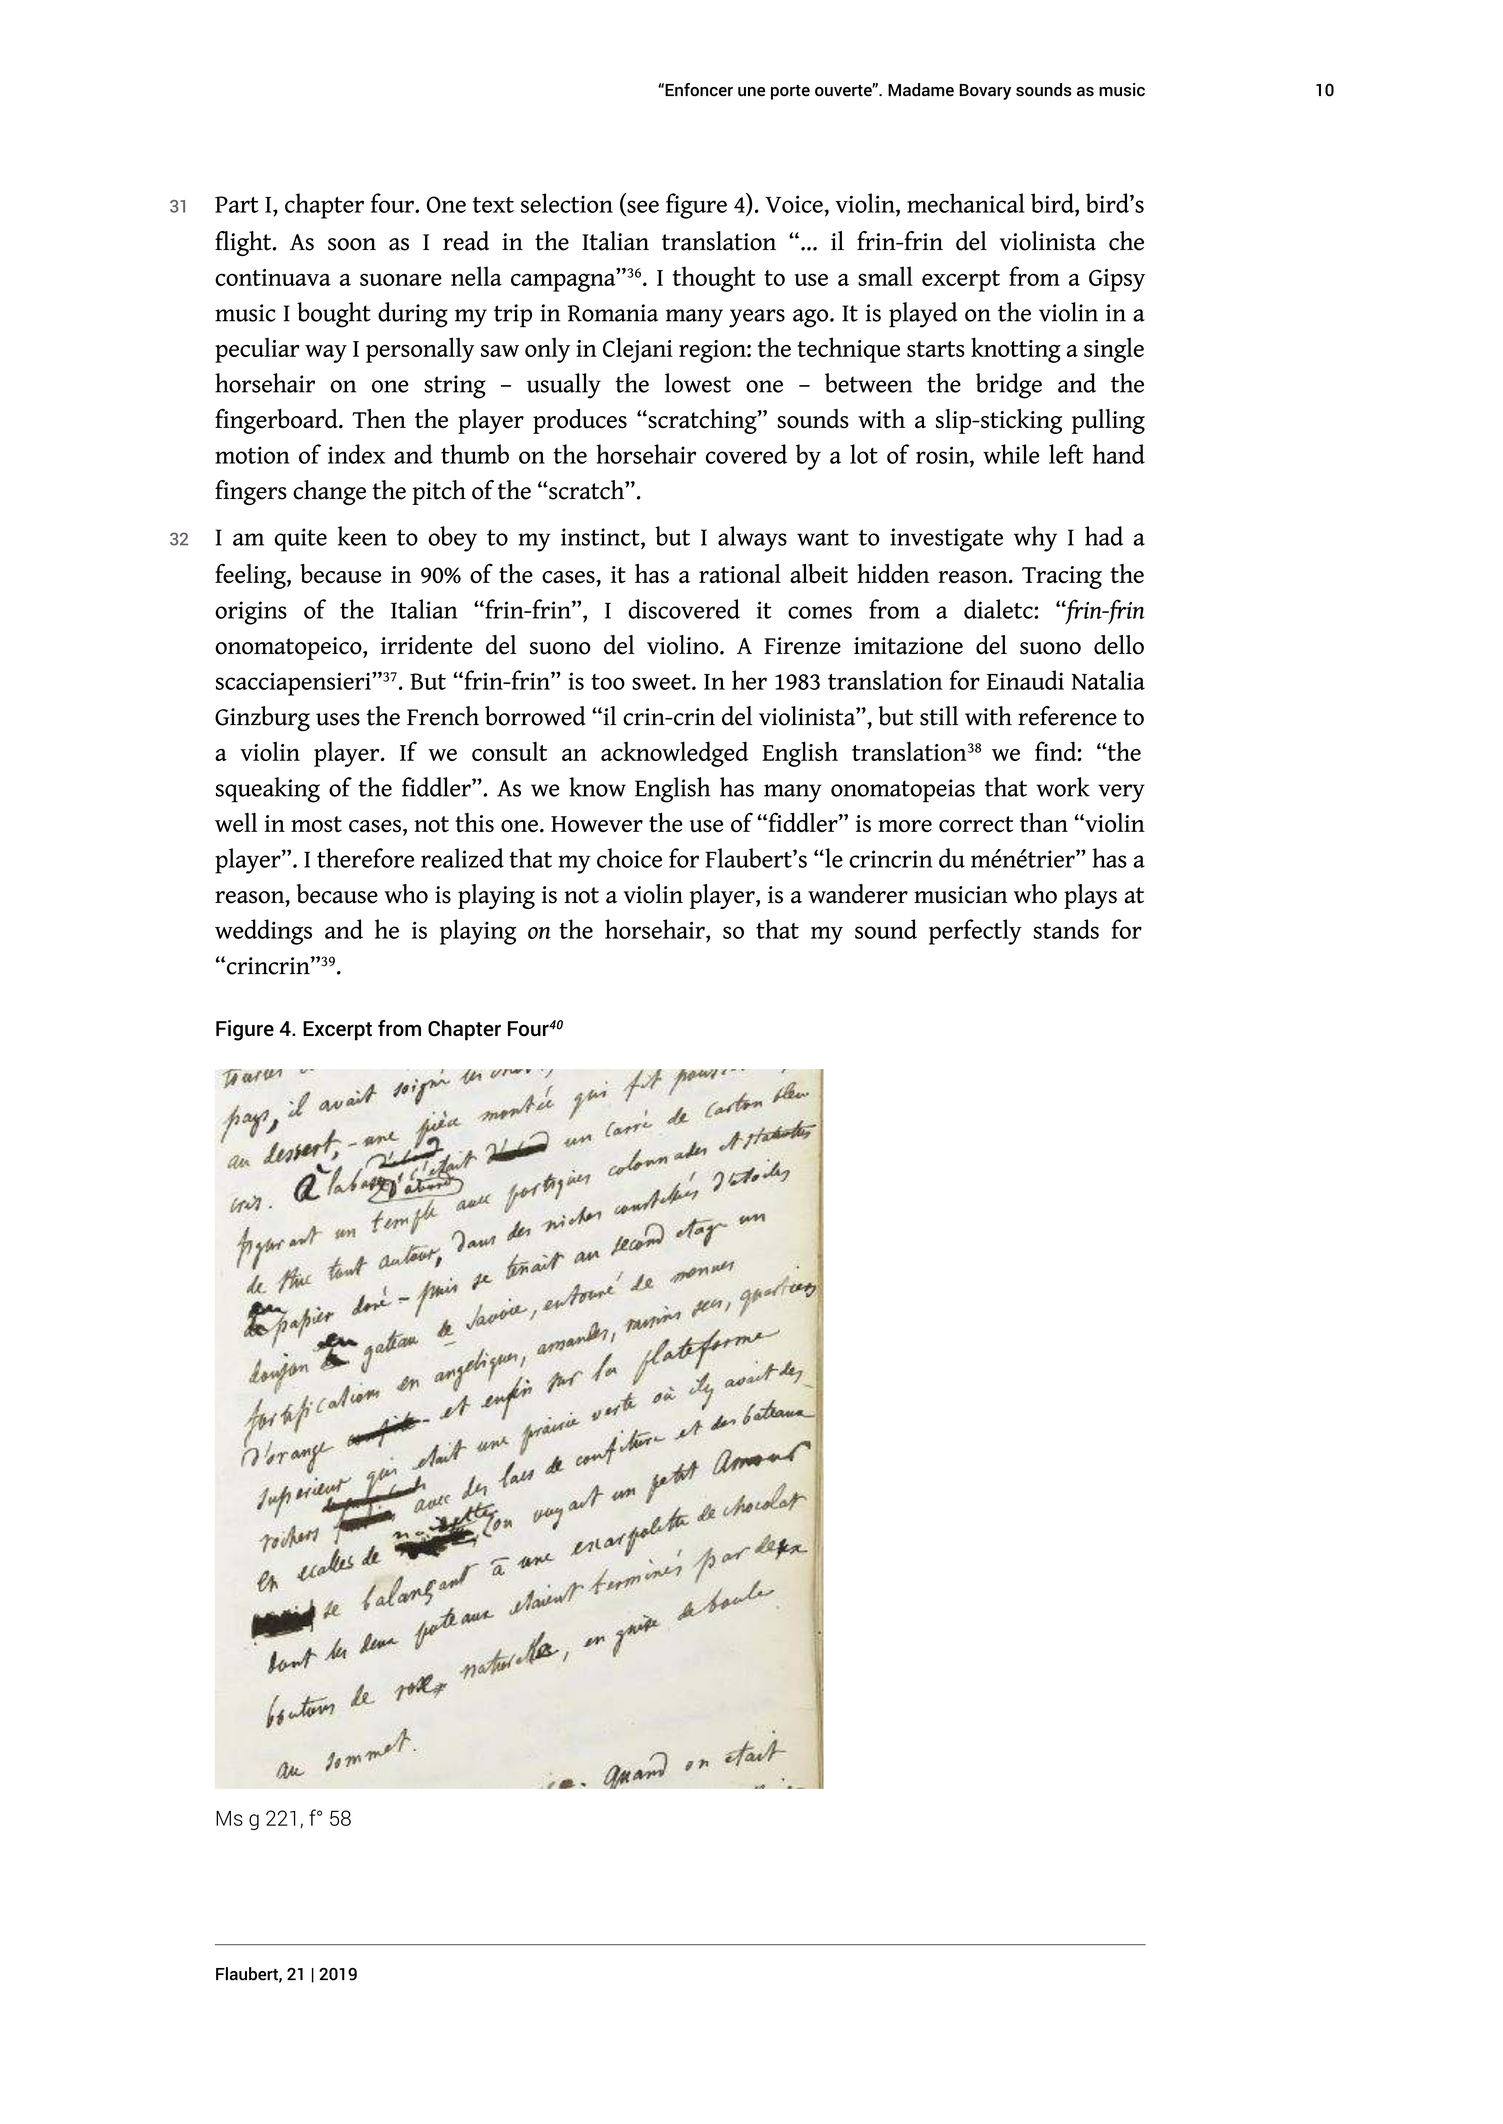  Describe the element at coordinates (263, 932) in the page. I see `weddings` at that location.
